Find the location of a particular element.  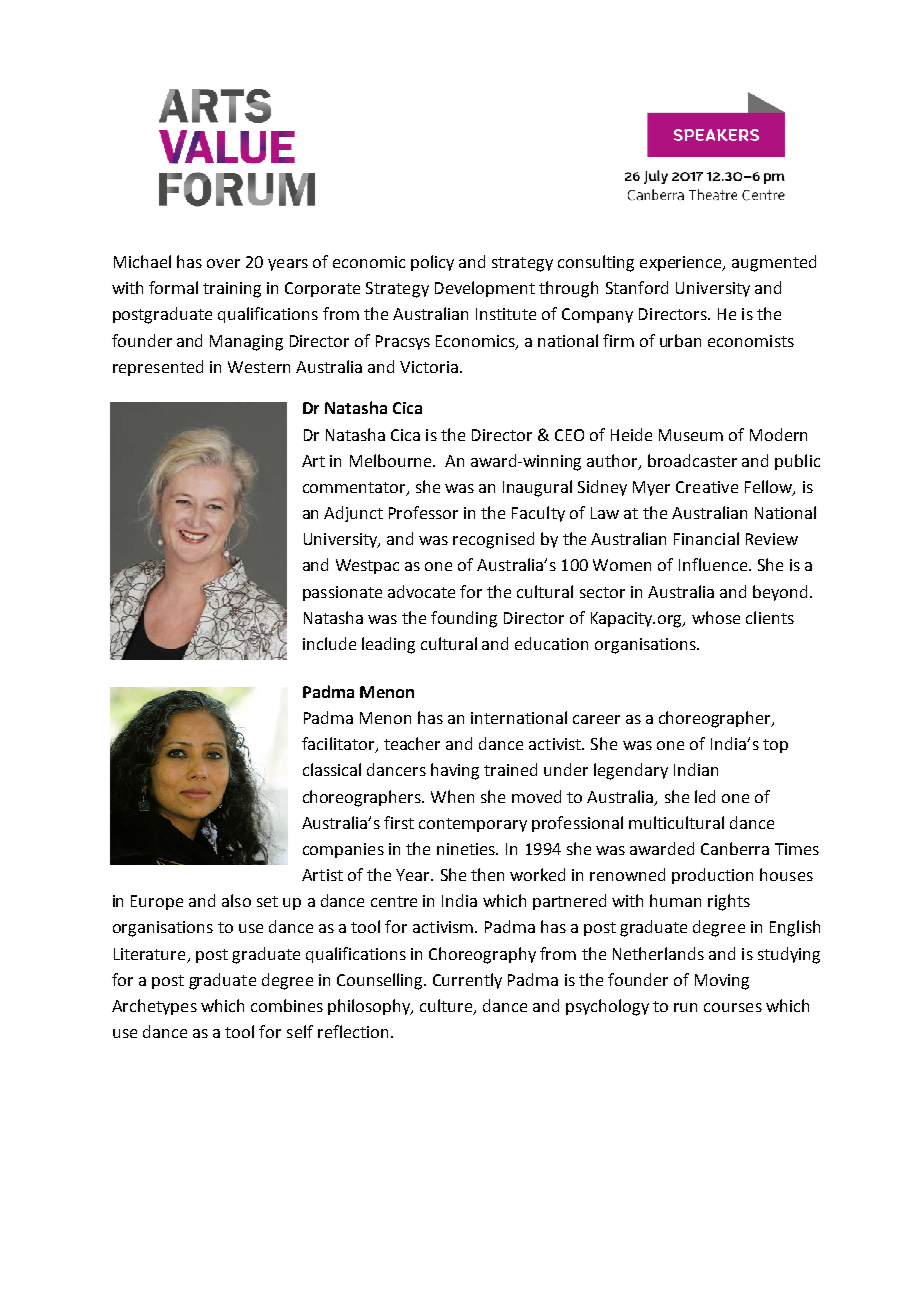

culture is located at coordinates (447, 1007).
